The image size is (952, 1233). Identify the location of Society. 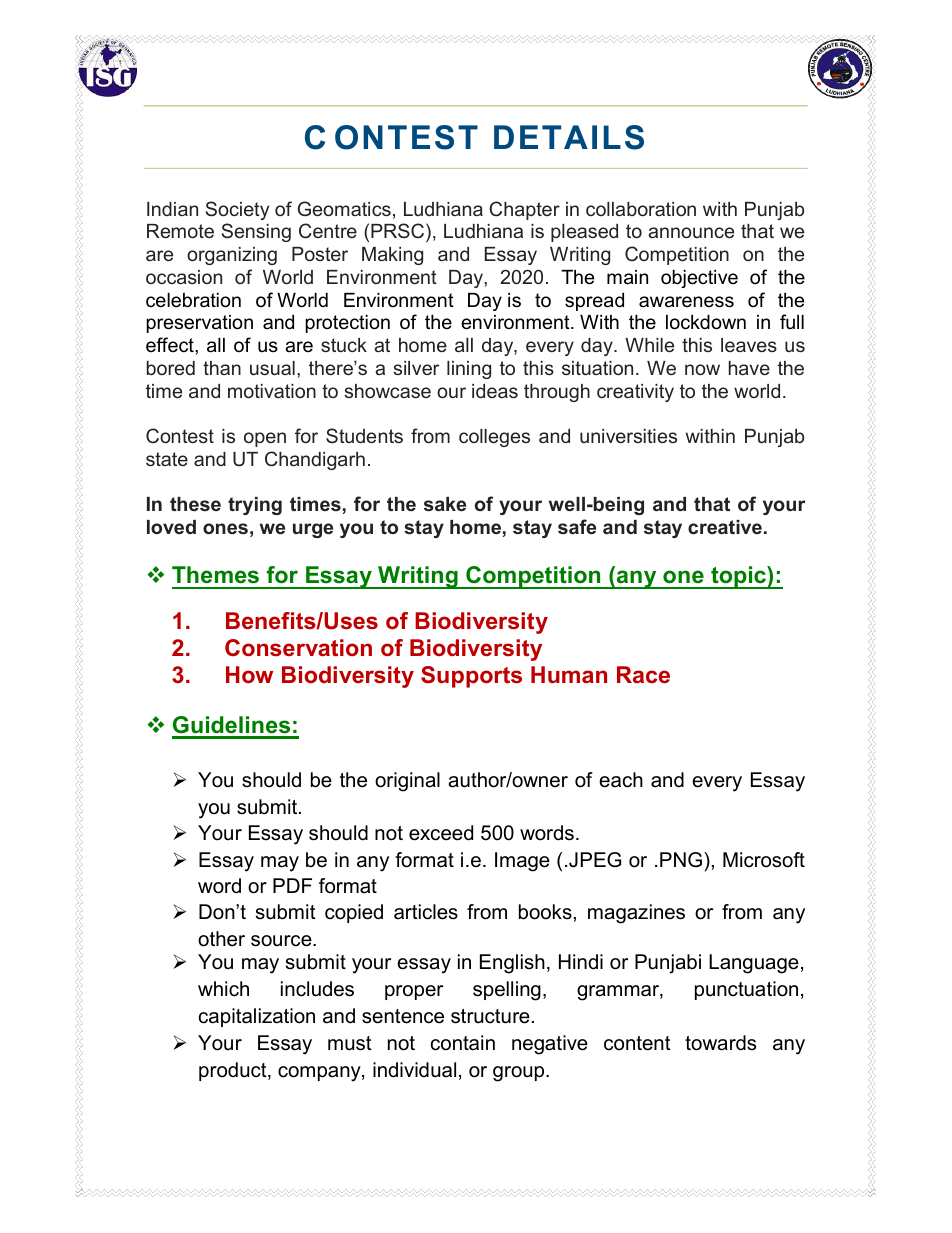
(237, 210).
